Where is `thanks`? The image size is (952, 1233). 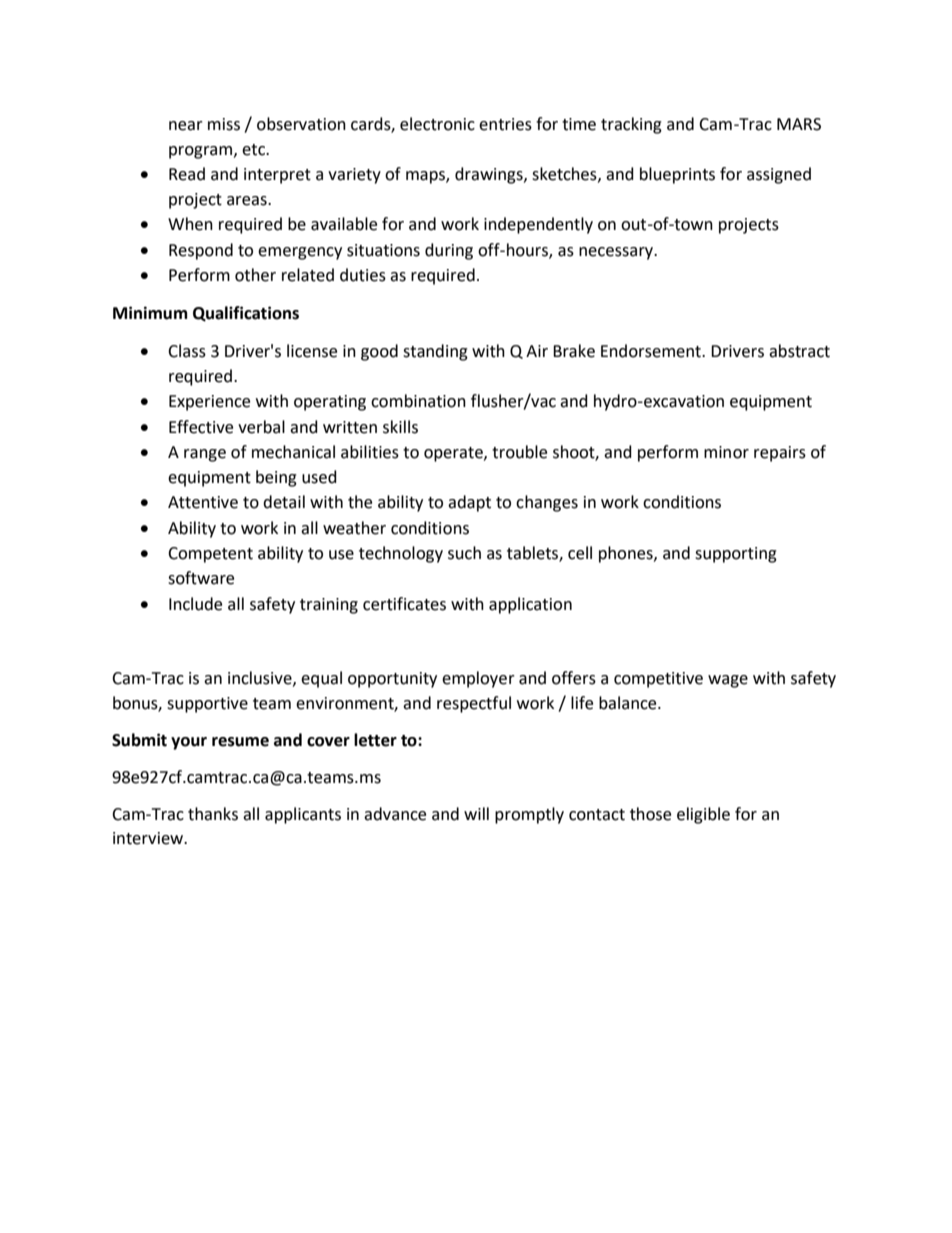 thanks is located at coordinates (213, 814).
